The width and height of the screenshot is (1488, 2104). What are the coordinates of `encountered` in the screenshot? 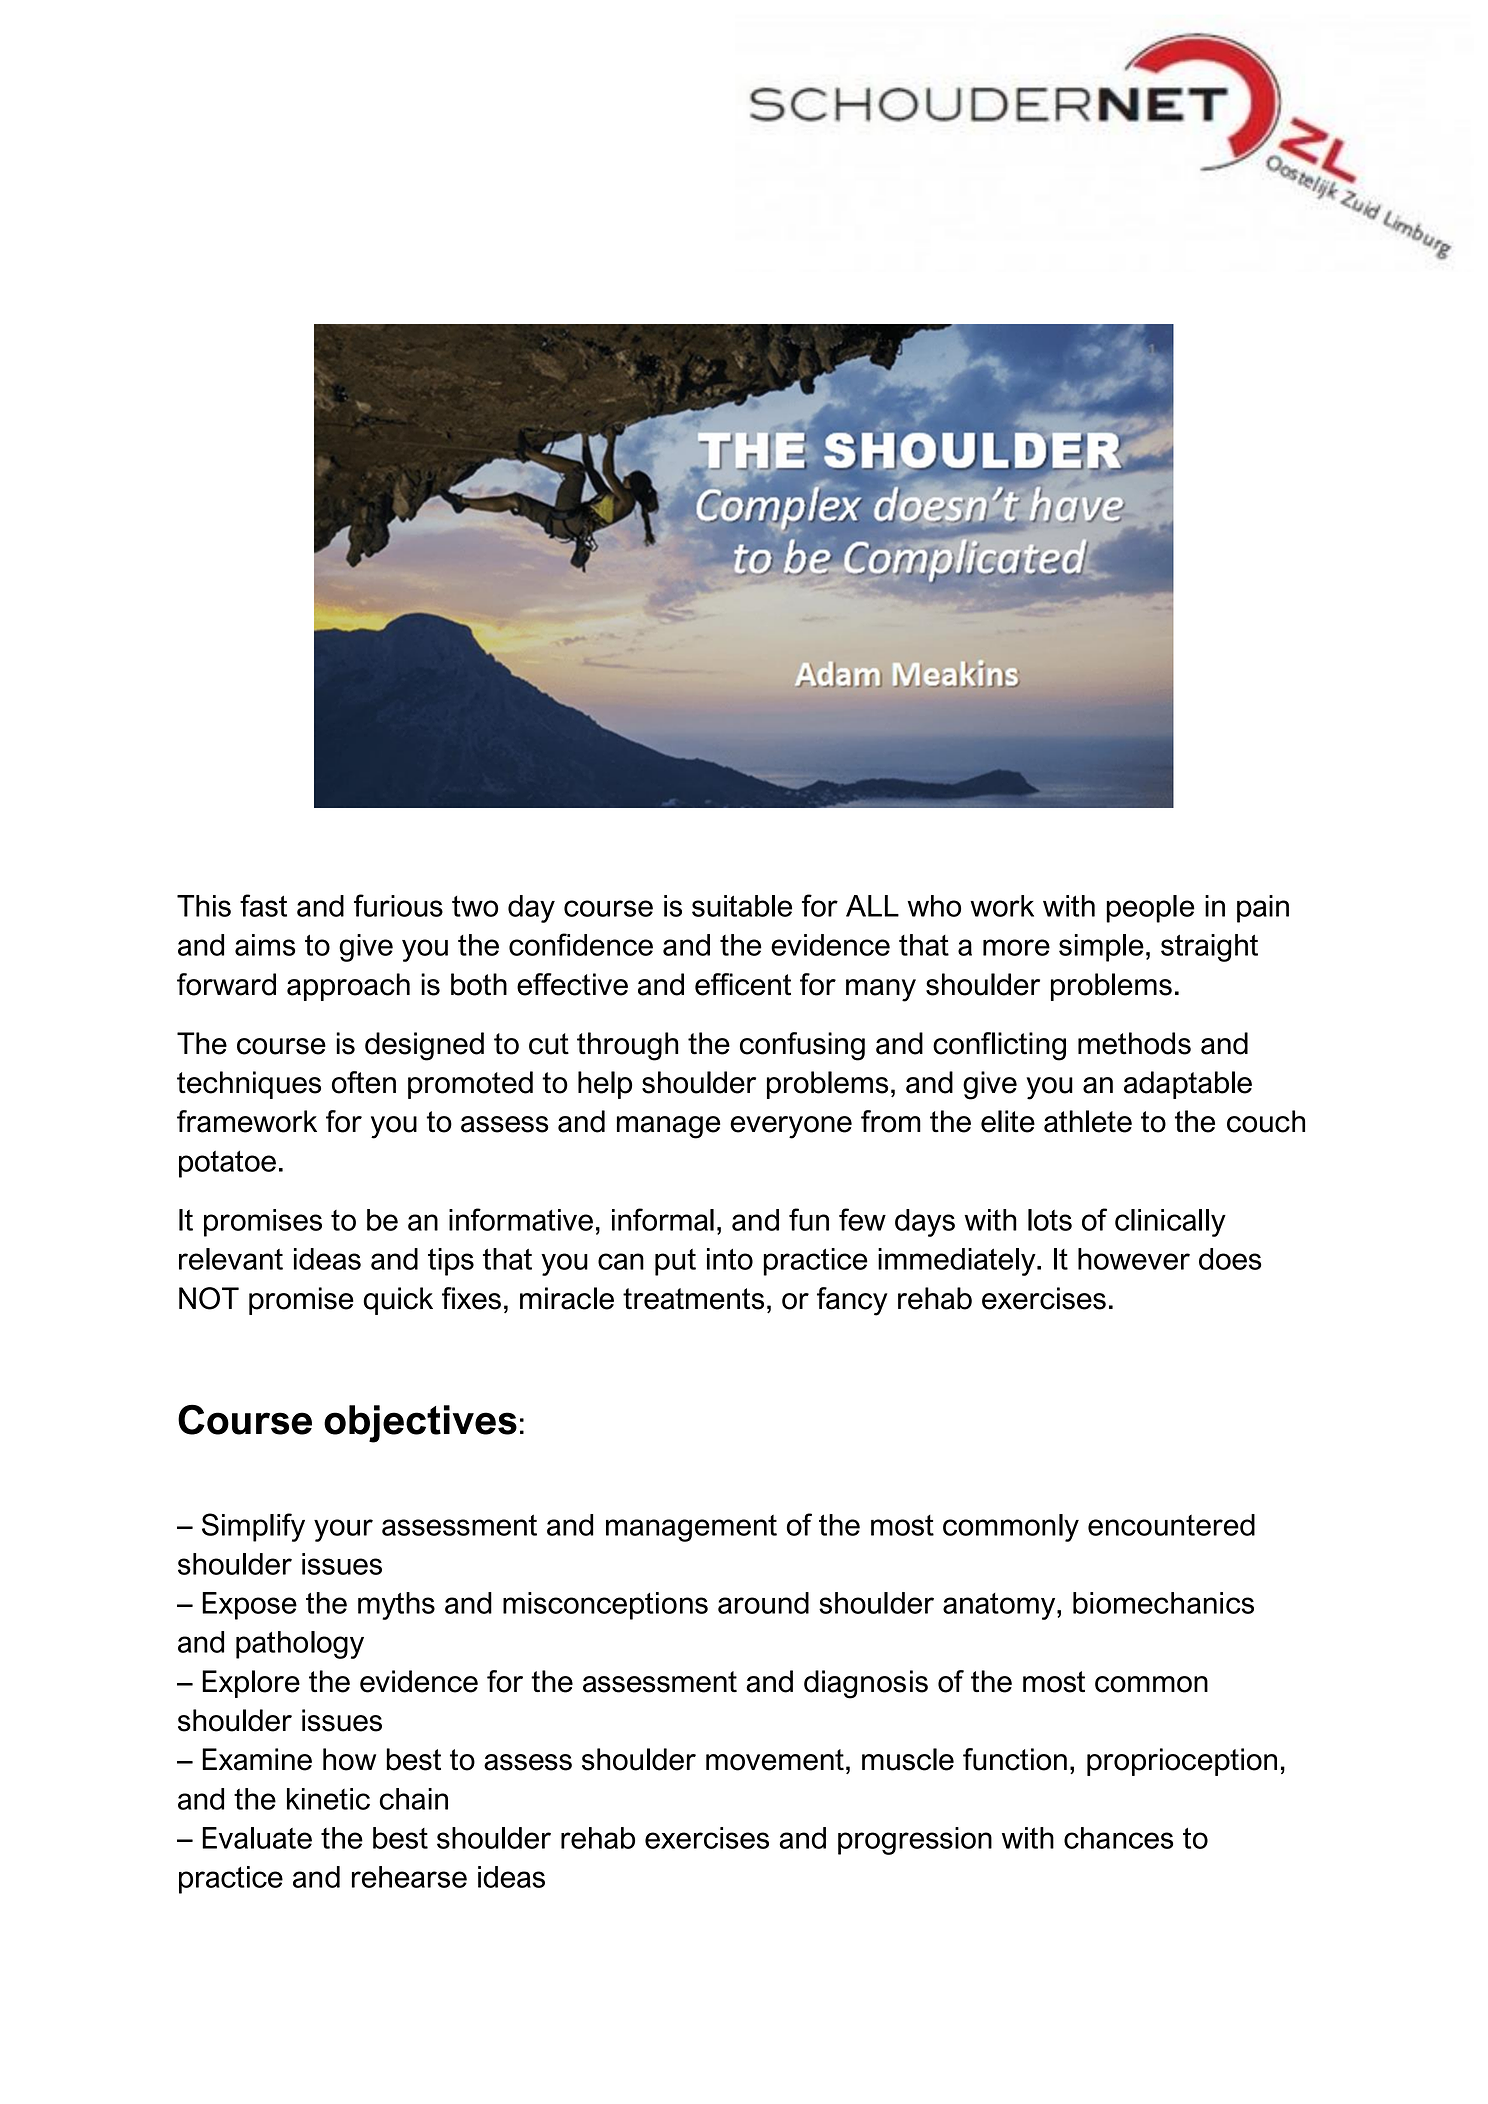 It's located at (1171, 1525).
